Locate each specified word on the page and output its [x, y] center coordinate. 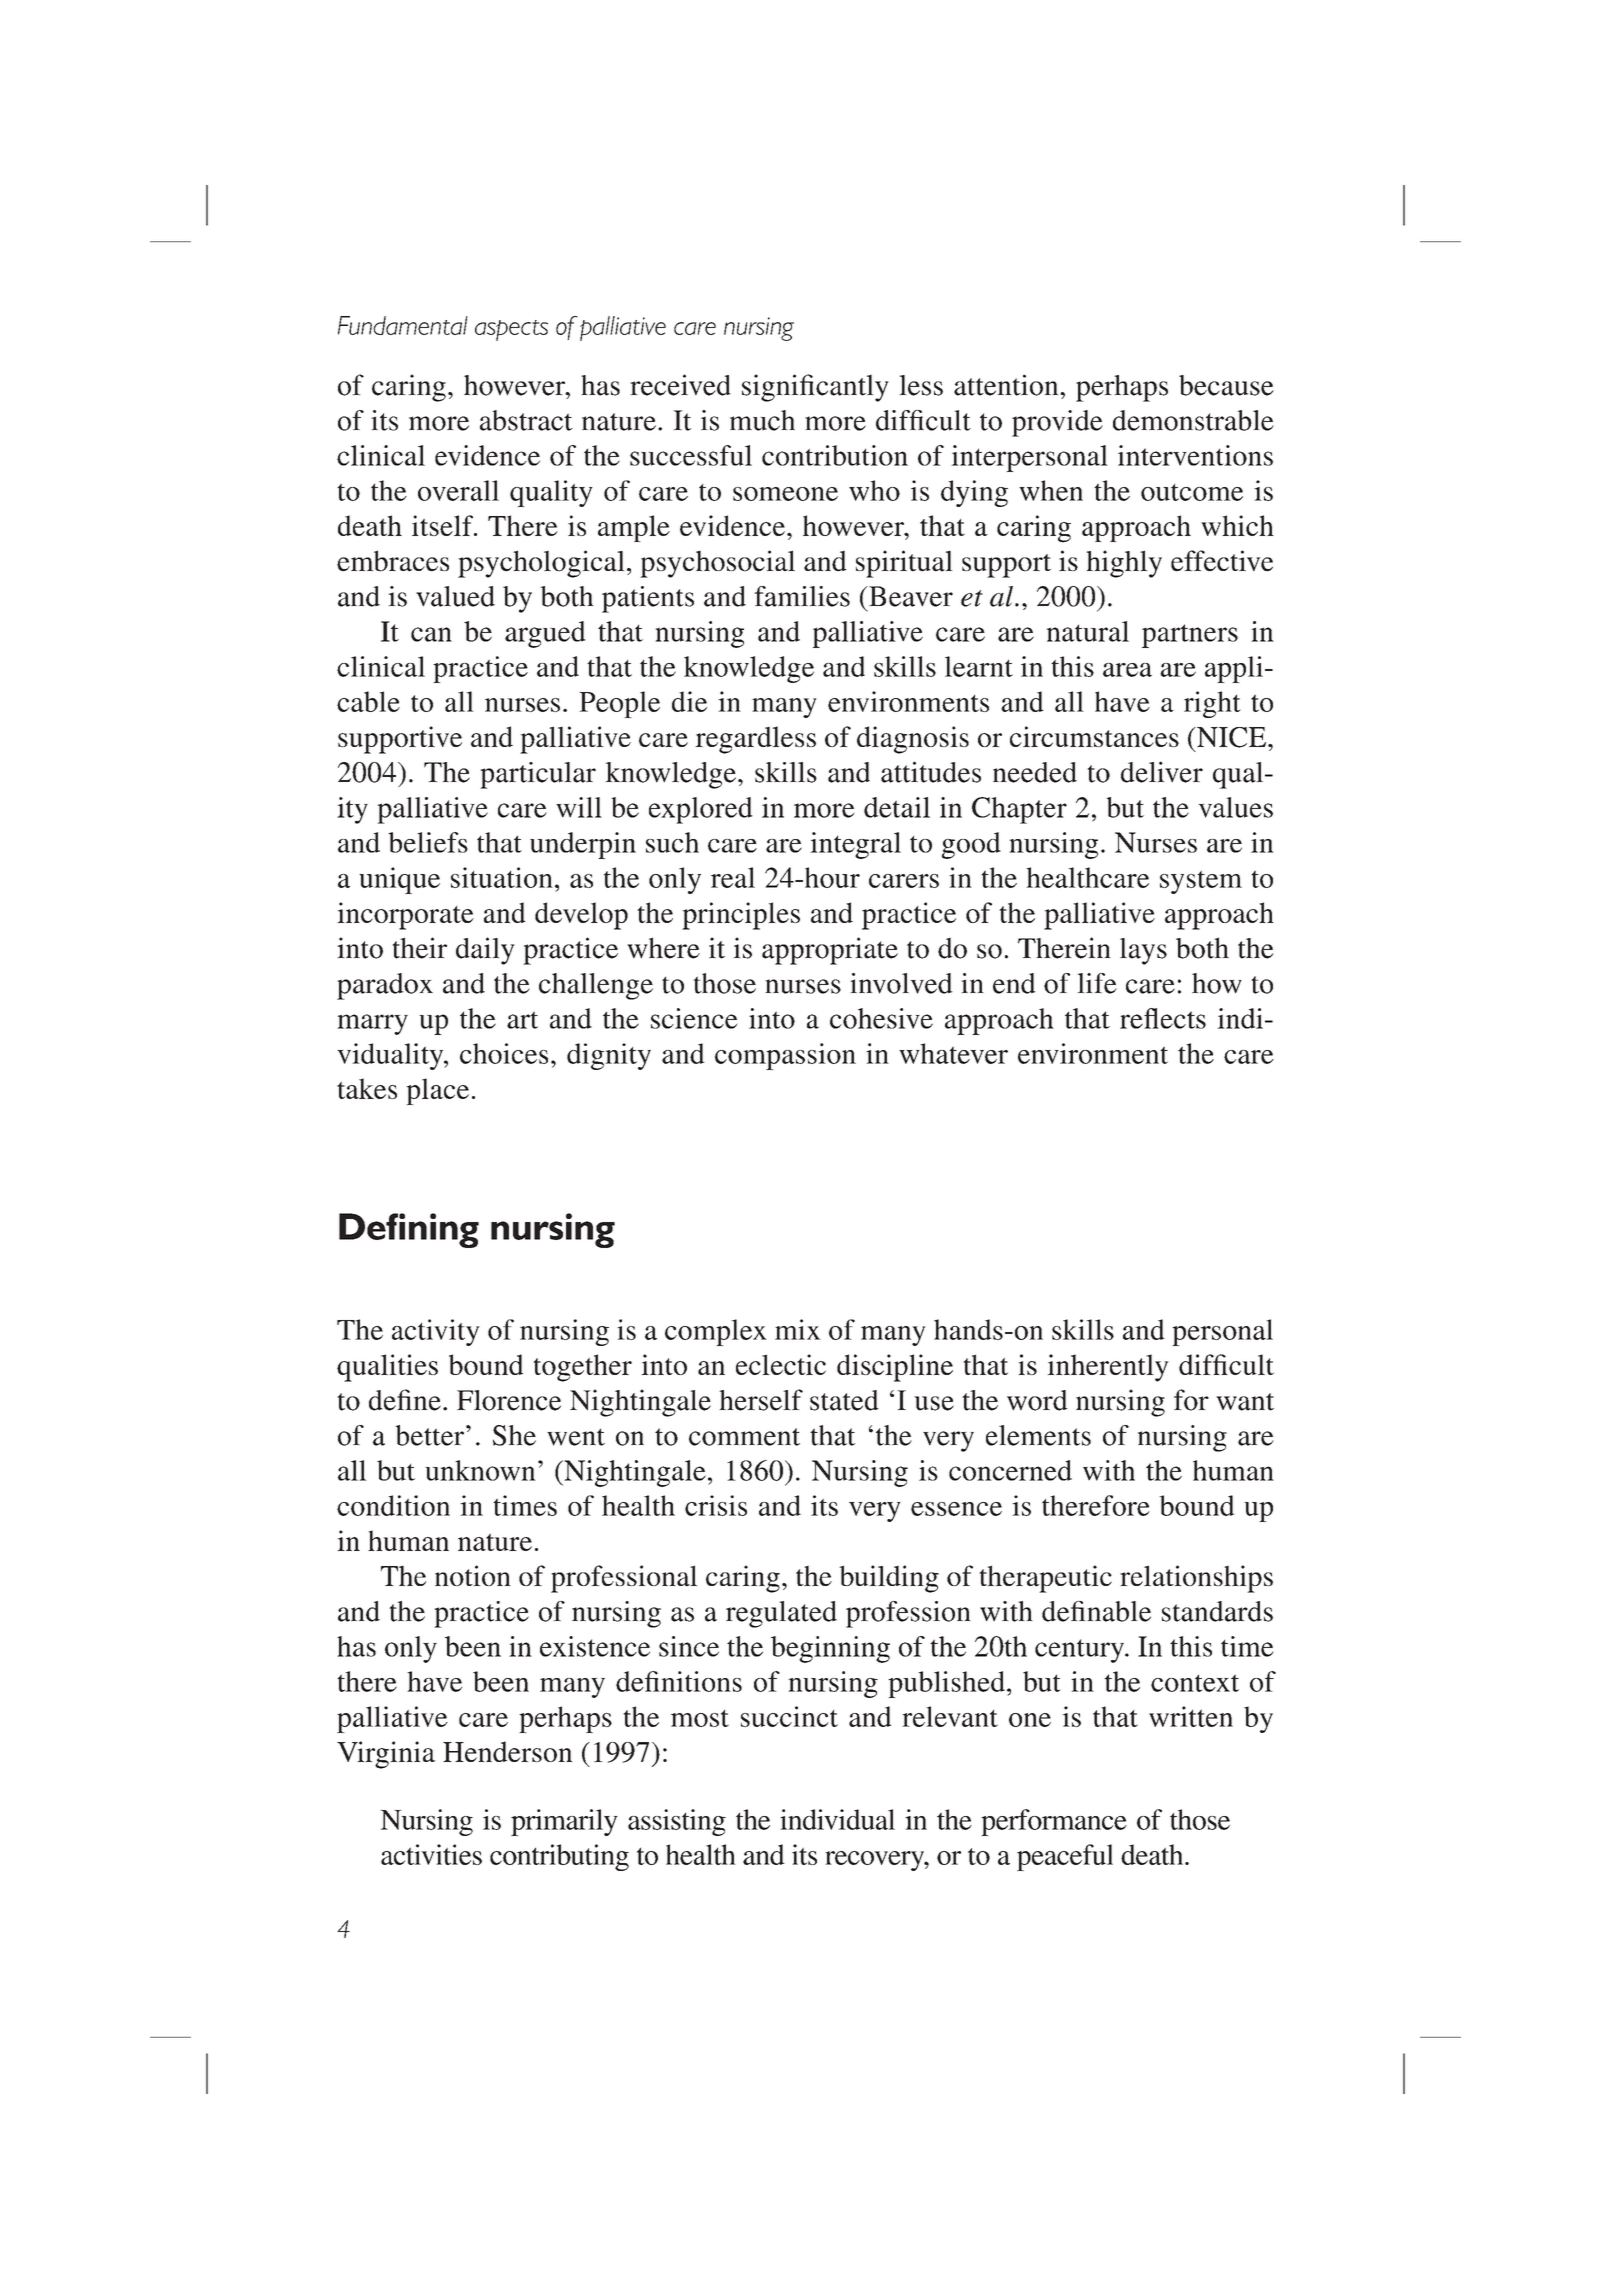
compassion [785, 1056]
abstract [526, 420]
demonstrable [1193, 420]
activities [431, 1854]
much [762, 420]
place [437, 1091]
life [1097, 983]
